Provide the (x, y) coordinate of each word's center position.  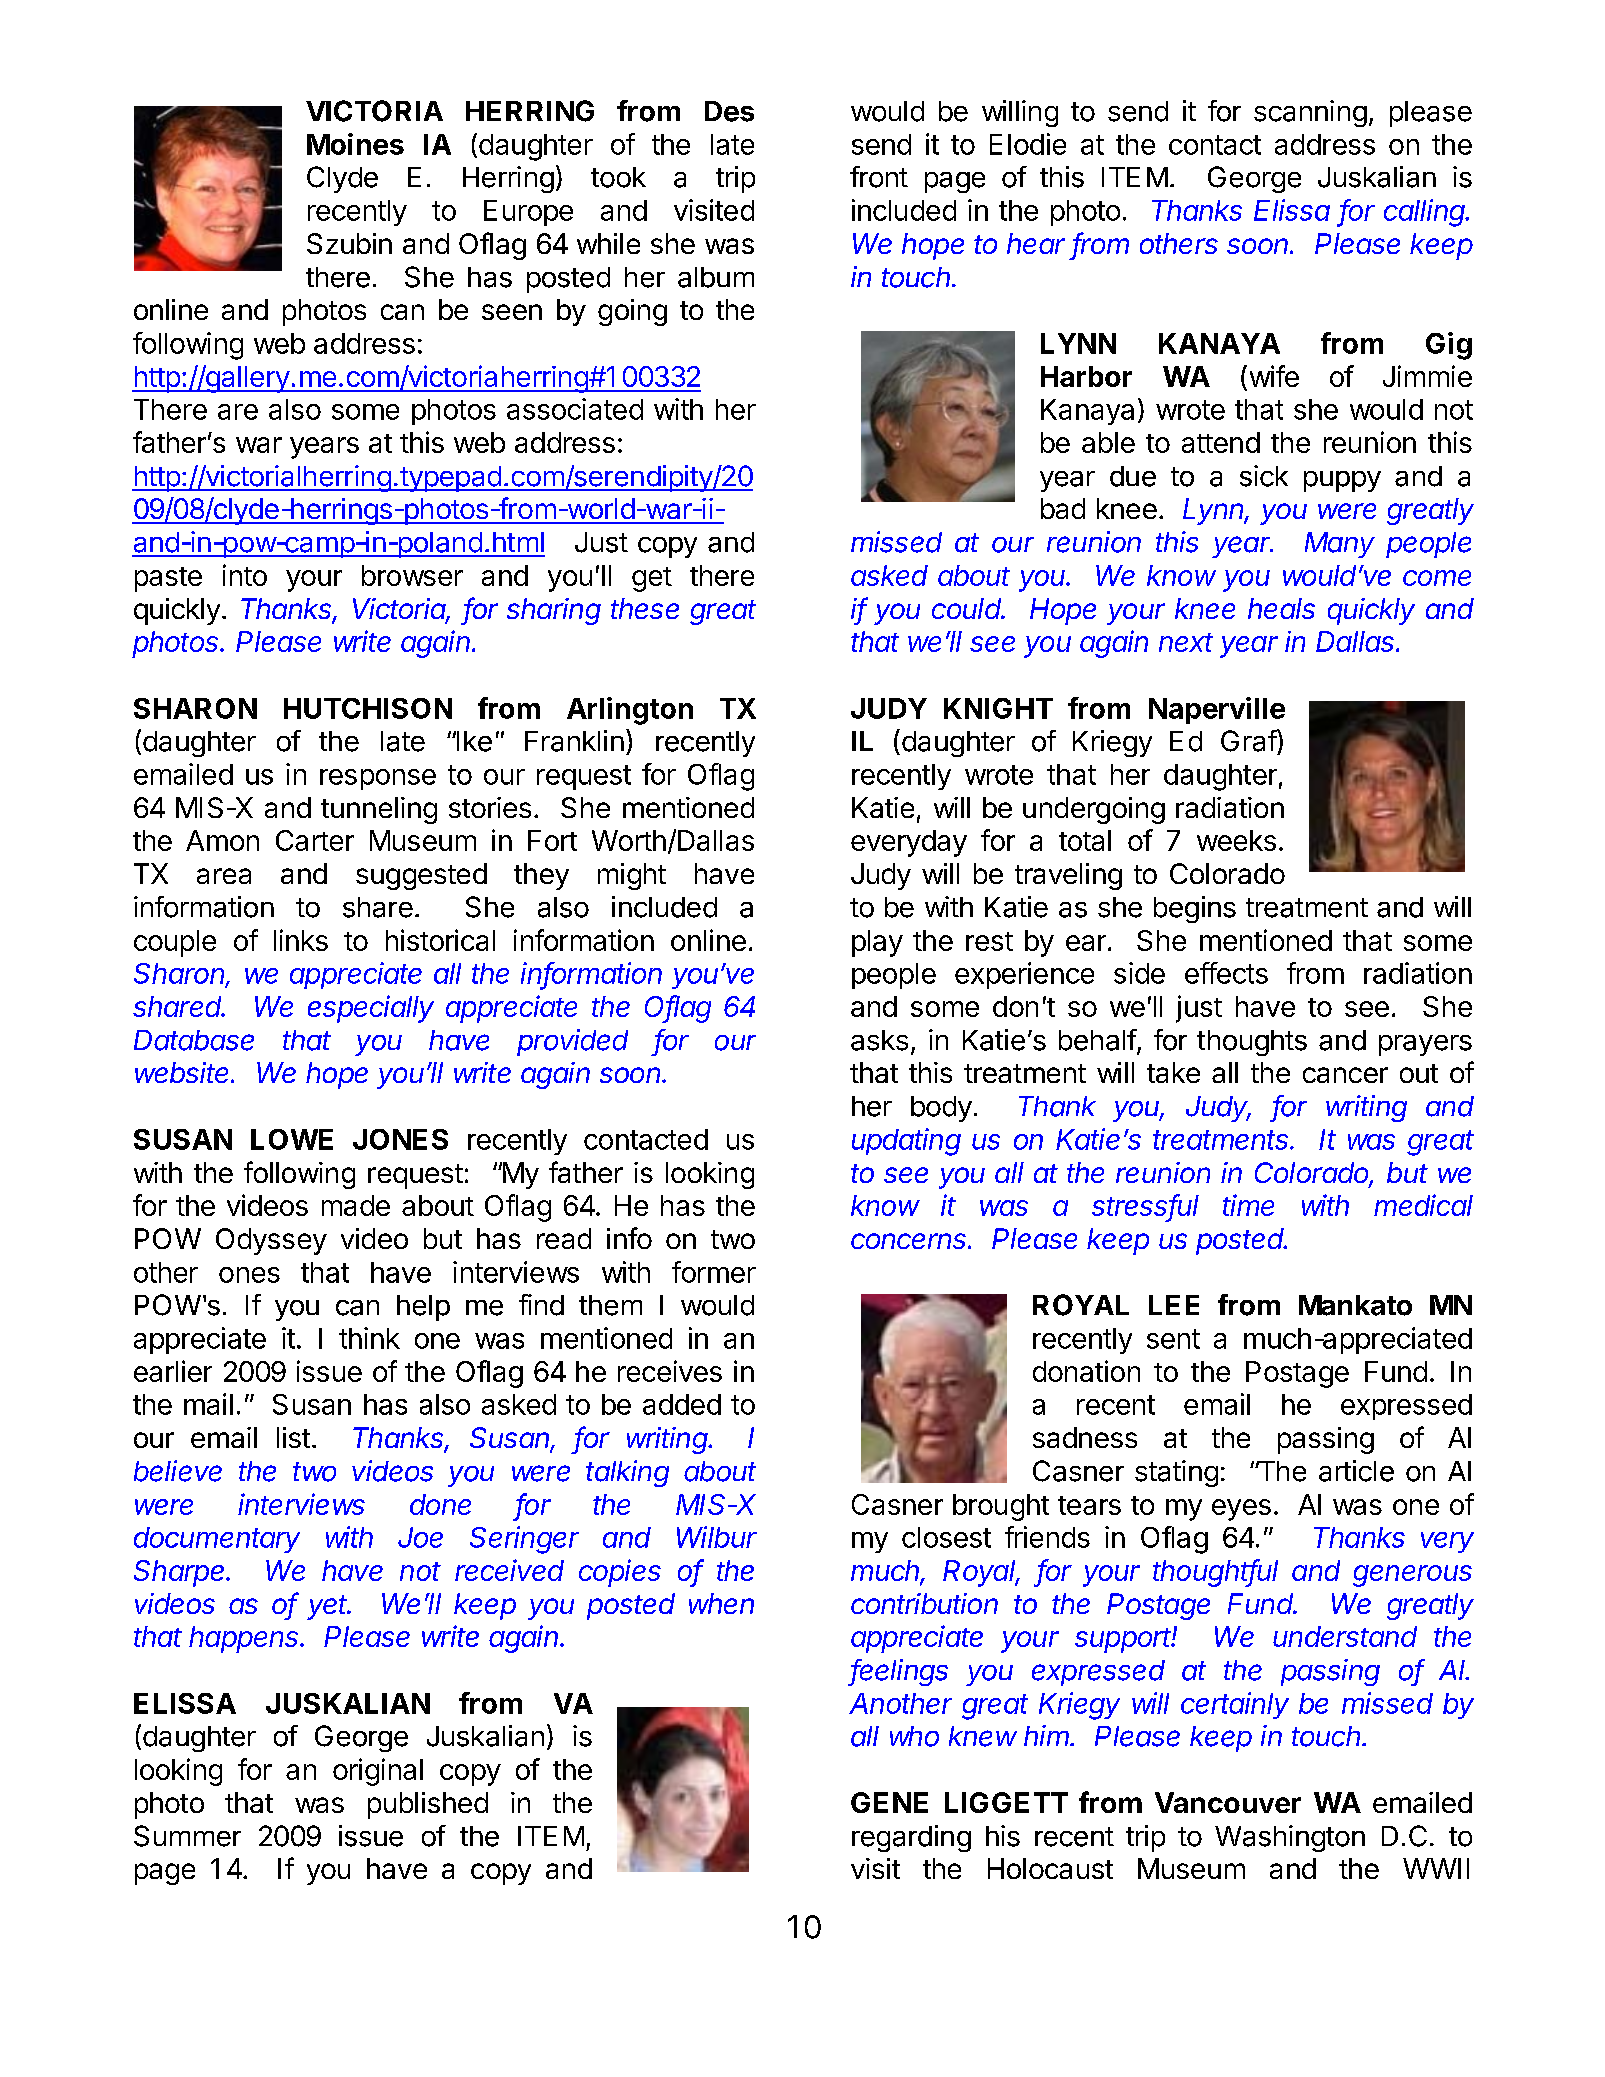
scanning (1310, 113)
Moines (355, 144)
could (968, 608)
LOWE (292, 1139)
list (293, 1437)
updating (906, 1142)
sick (1264, 476)
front (879, 177)
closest (946, 1537)
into (245, 575)
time (1248, 1205)
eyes (1241, 1510)
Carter (315, 840)
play (877, 943)
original (378, 1772)
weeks (1236, 840)
